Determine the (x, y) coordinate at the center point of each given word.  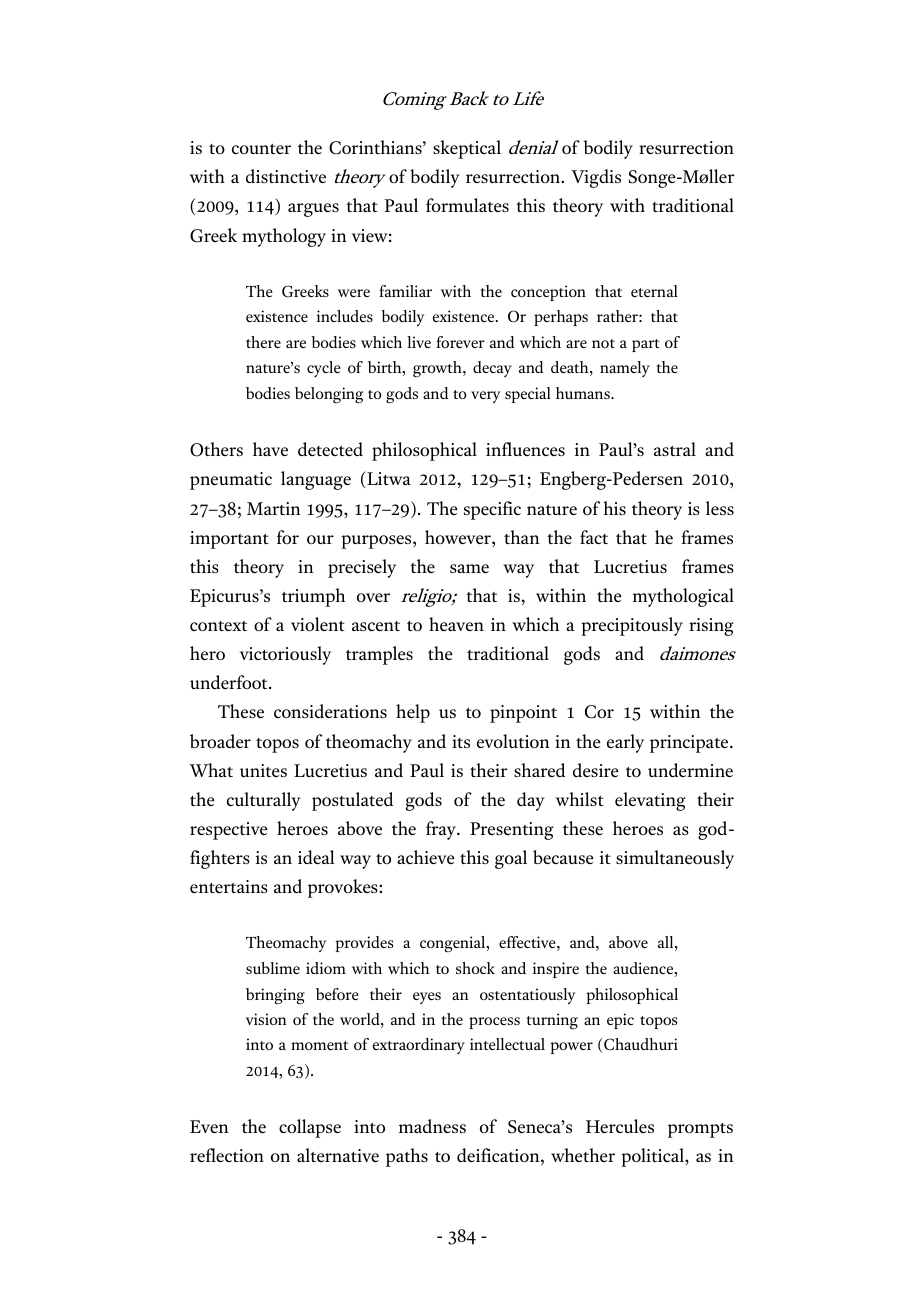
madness (432, 1126)
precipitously (632, 626)
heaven (456, 624)
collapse (310, 1128)
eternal (654, 291)
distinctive (286, 176)
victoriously (285, 655)
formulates (467, 205)
